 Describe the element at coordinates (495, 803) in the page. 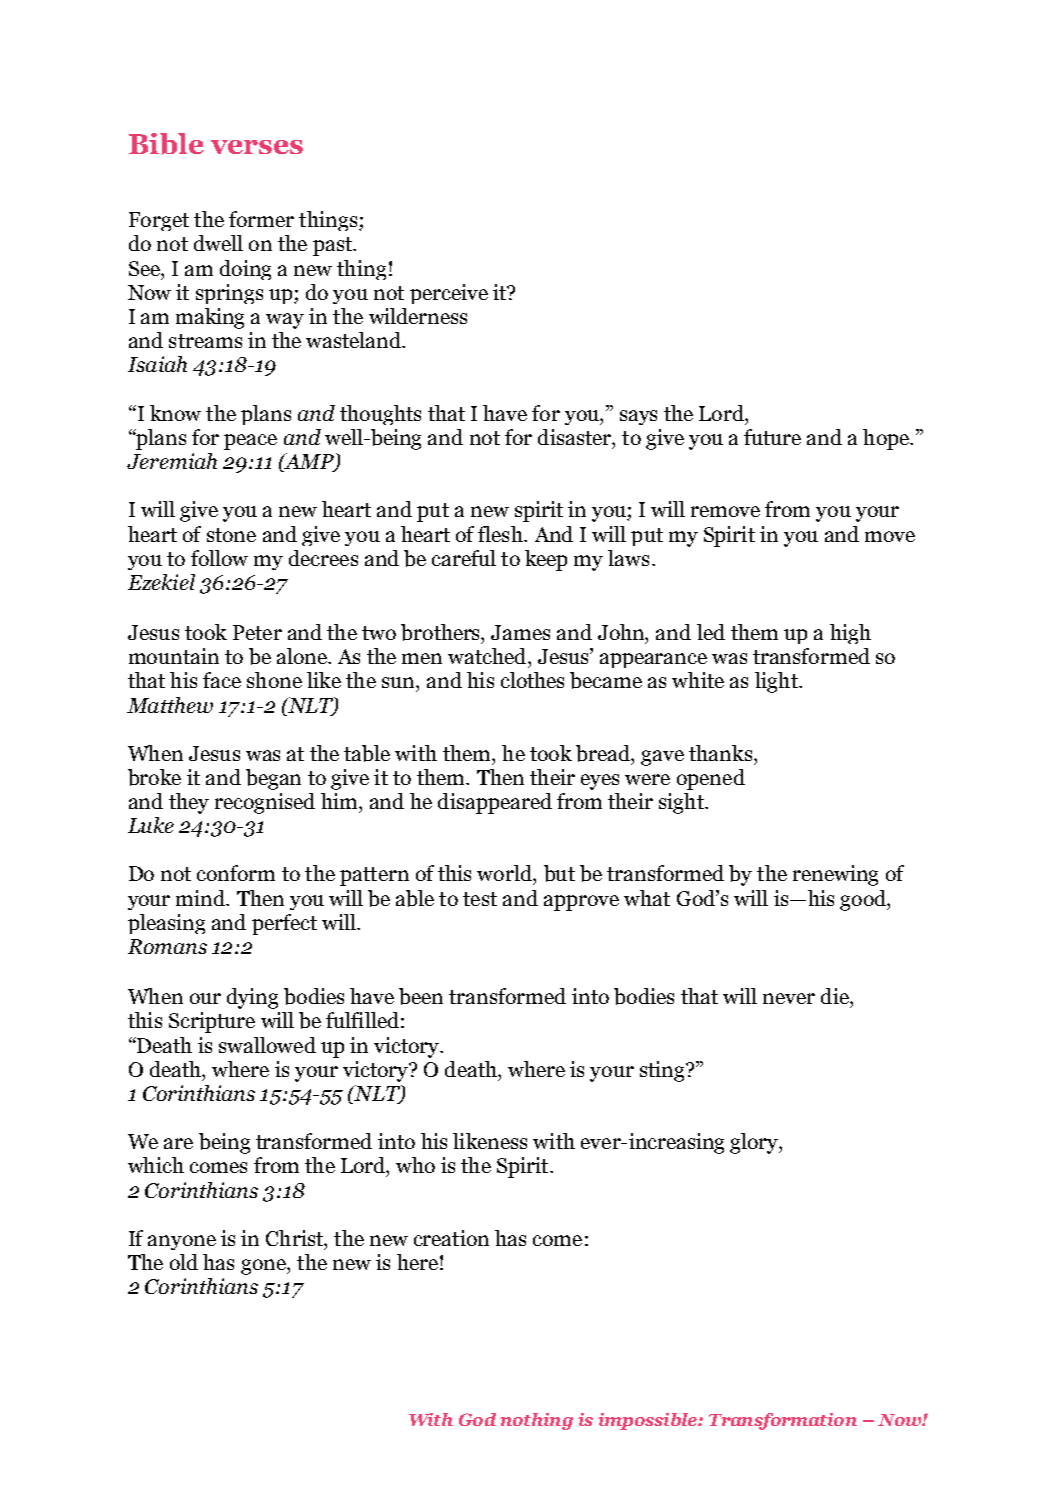

I see `disappeared` at that location.
